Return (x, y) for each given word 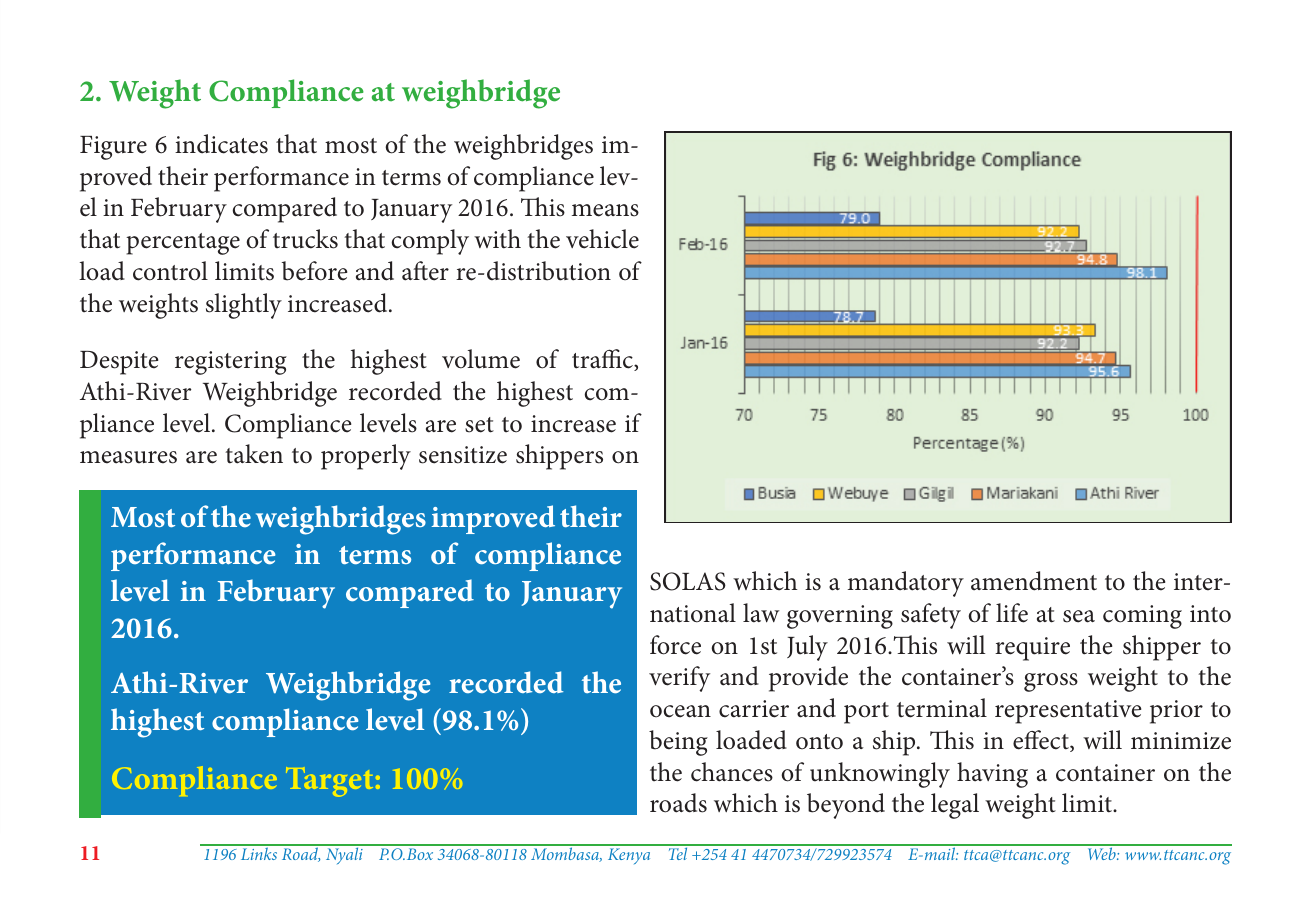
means (605, 210)
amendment (1034, 581)
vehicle (602, 239)
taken (254, 454)
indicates (221, 144)
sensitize (463, 455)
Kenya (629, 856)
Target (329, 782)
